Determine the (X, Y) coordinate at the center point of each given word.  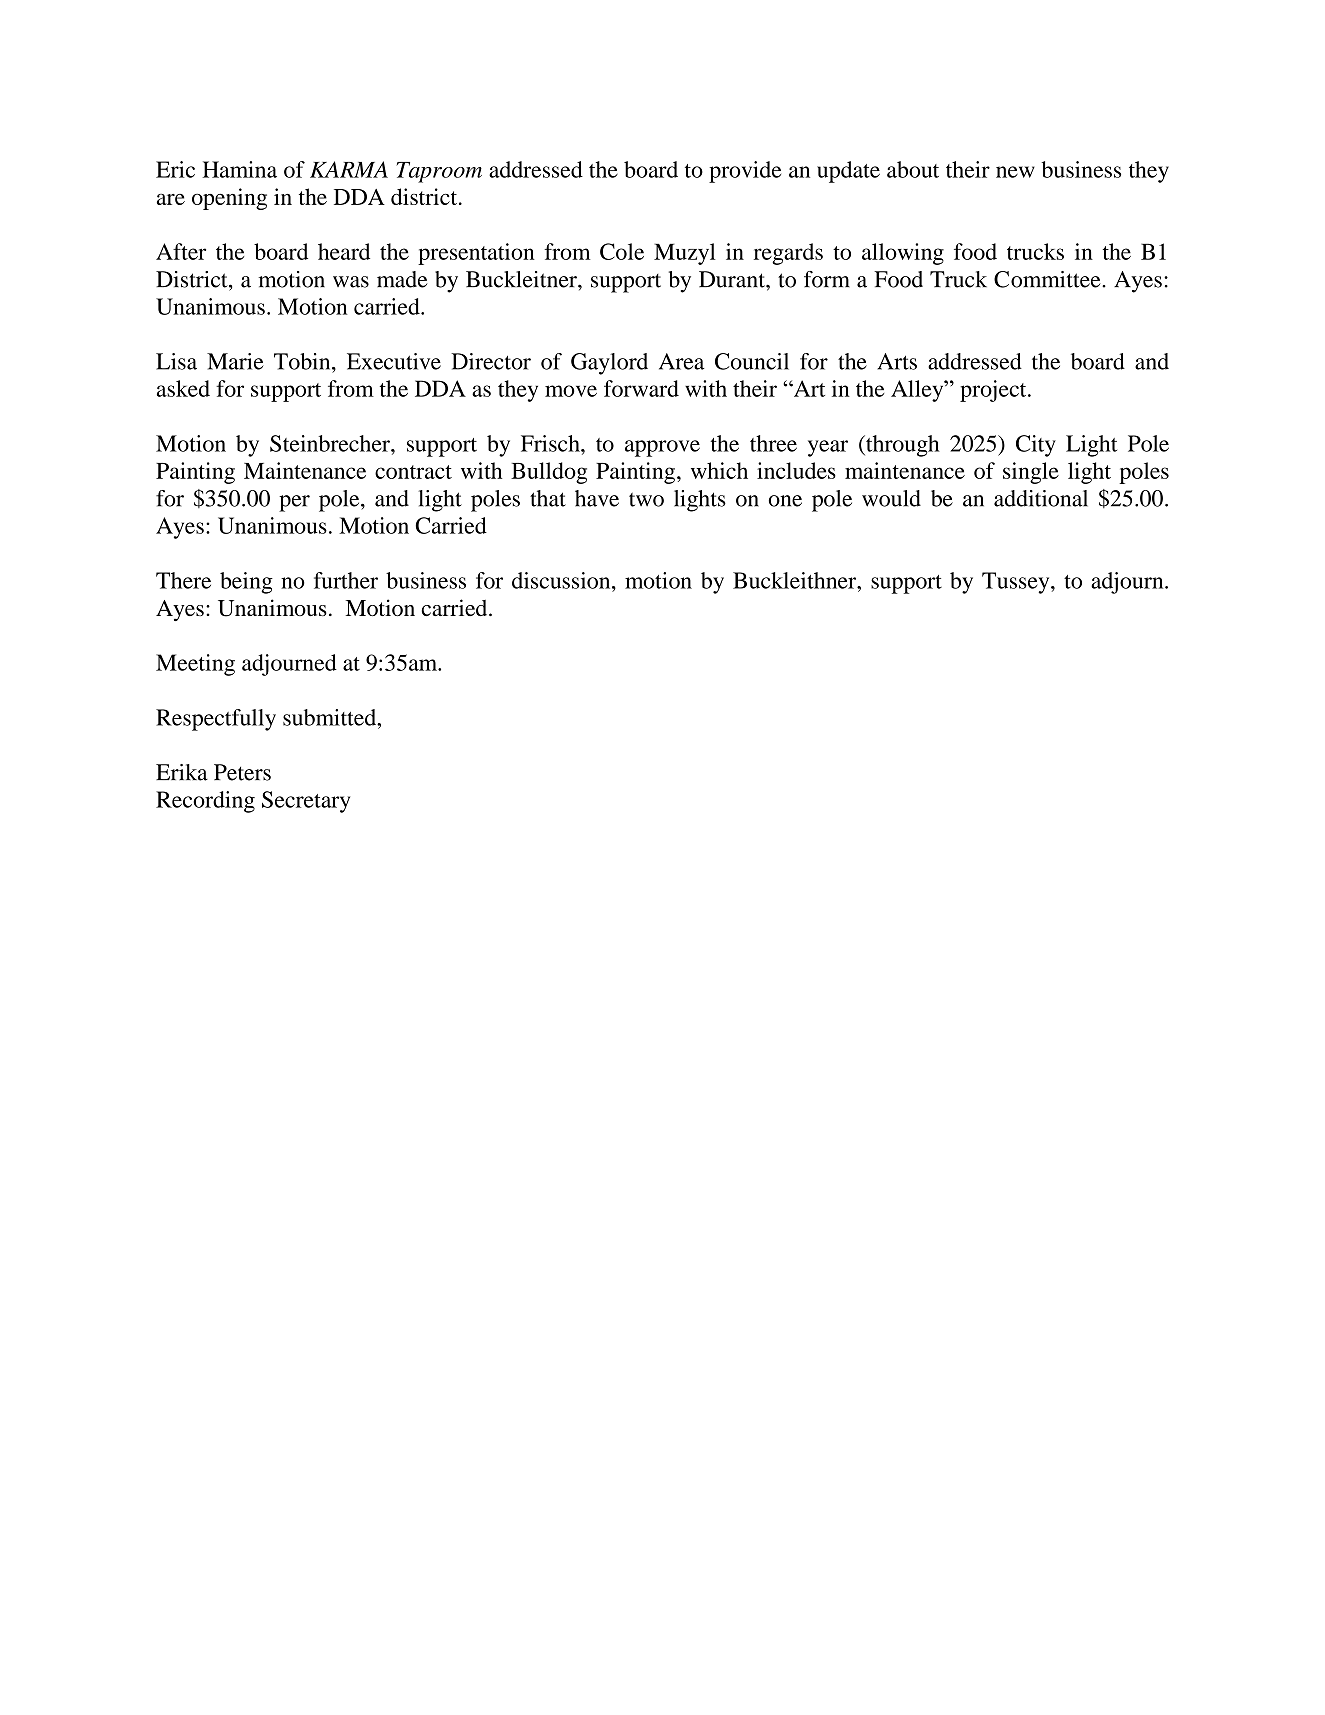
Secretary (306, 802)
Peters (242, 772)
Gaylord (609, 364)
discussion (562, 580)
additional (1041, 498)
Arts (897, 361)
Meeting (195, 665)
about (913, 169)
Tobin (303, 361)
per (294, 503)
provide (745, 172)
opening (229, 199)
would (891, 498)
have (597, 498)
